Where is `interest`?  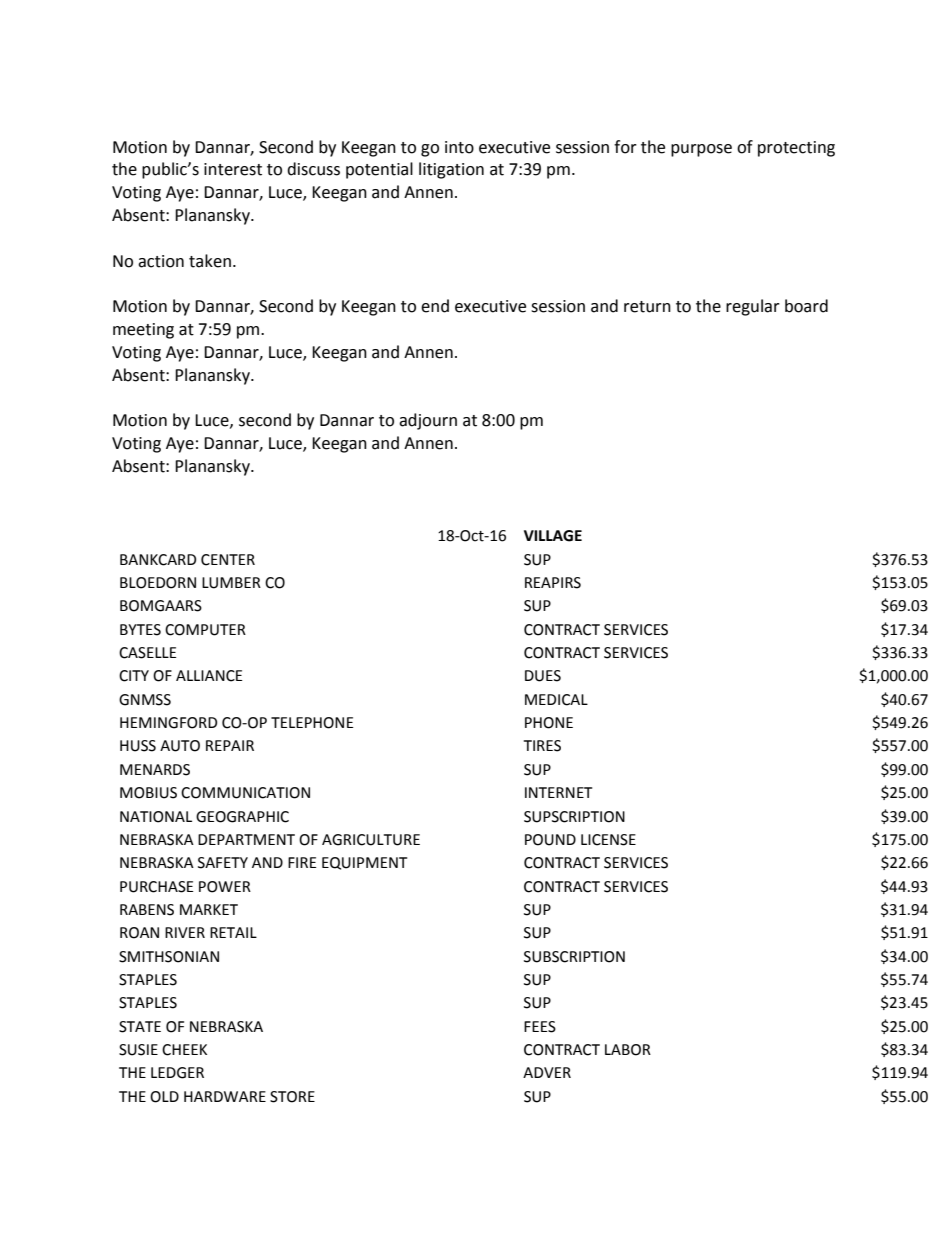 interest is located at coordinates (233, 169).
